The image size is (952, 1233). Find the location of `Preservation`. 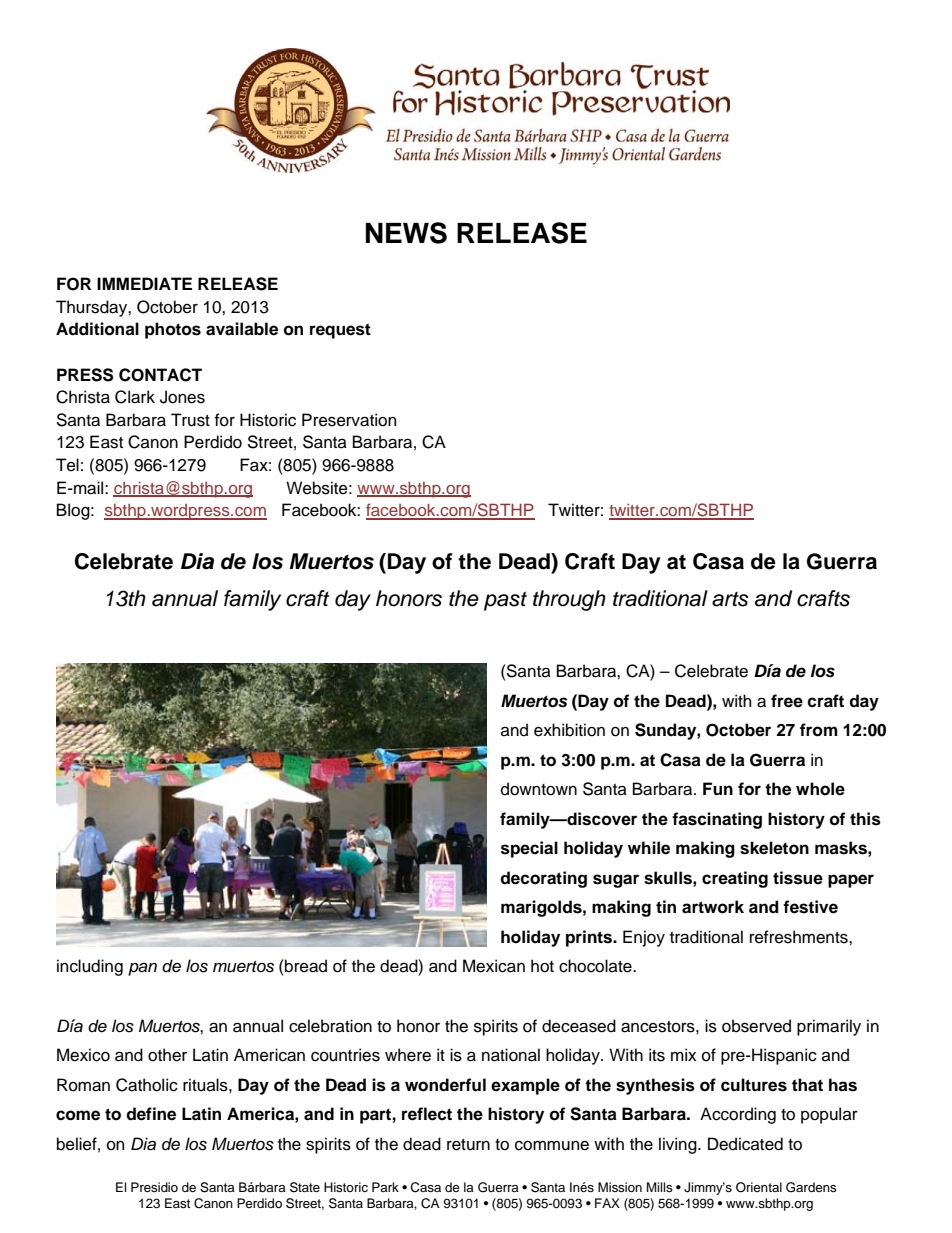

Preservation is located at coordinates (349, 420).
